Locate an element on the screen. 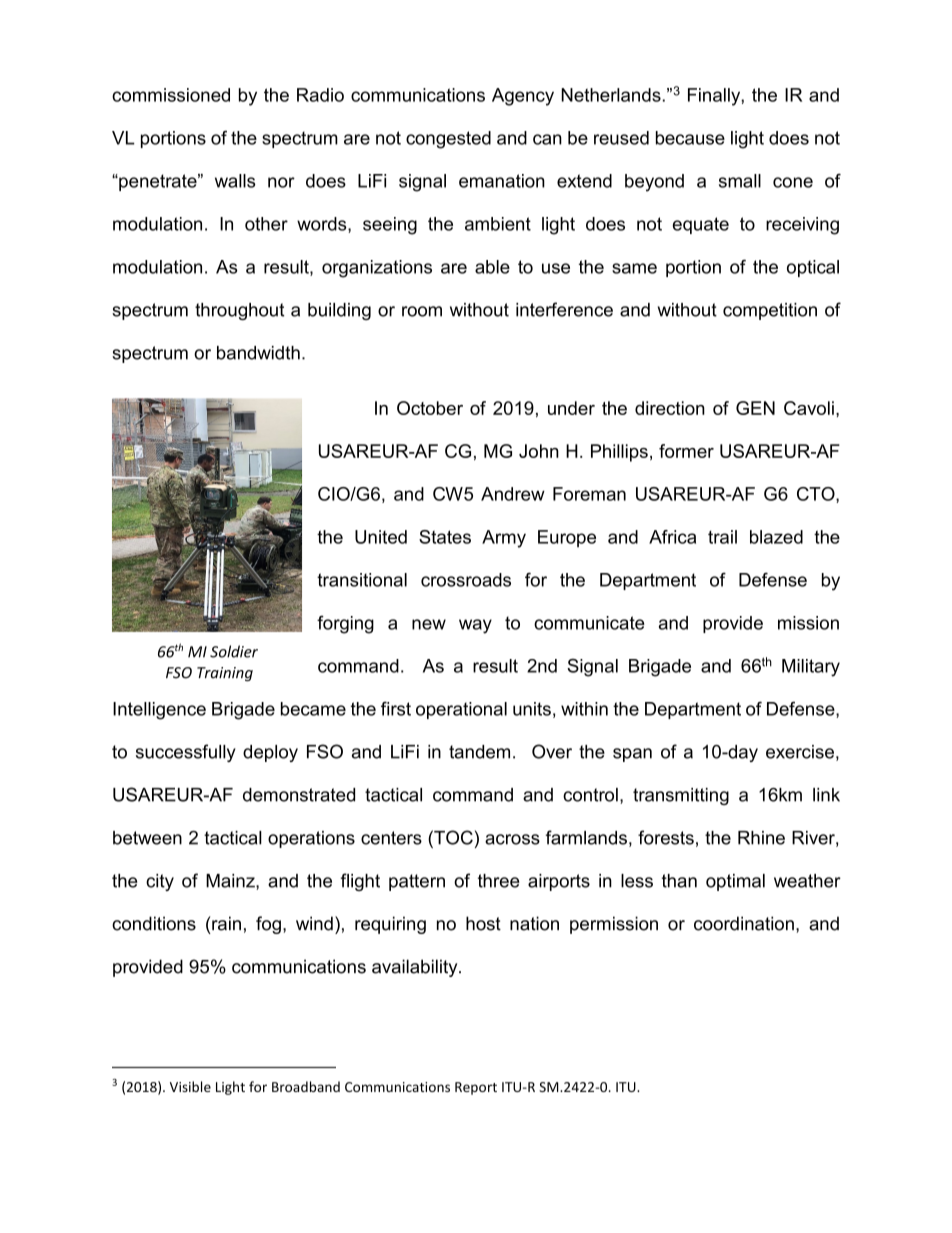 The width and height of the screenshot is (952, 1233). Report is located at coordinates (476, 1088).
